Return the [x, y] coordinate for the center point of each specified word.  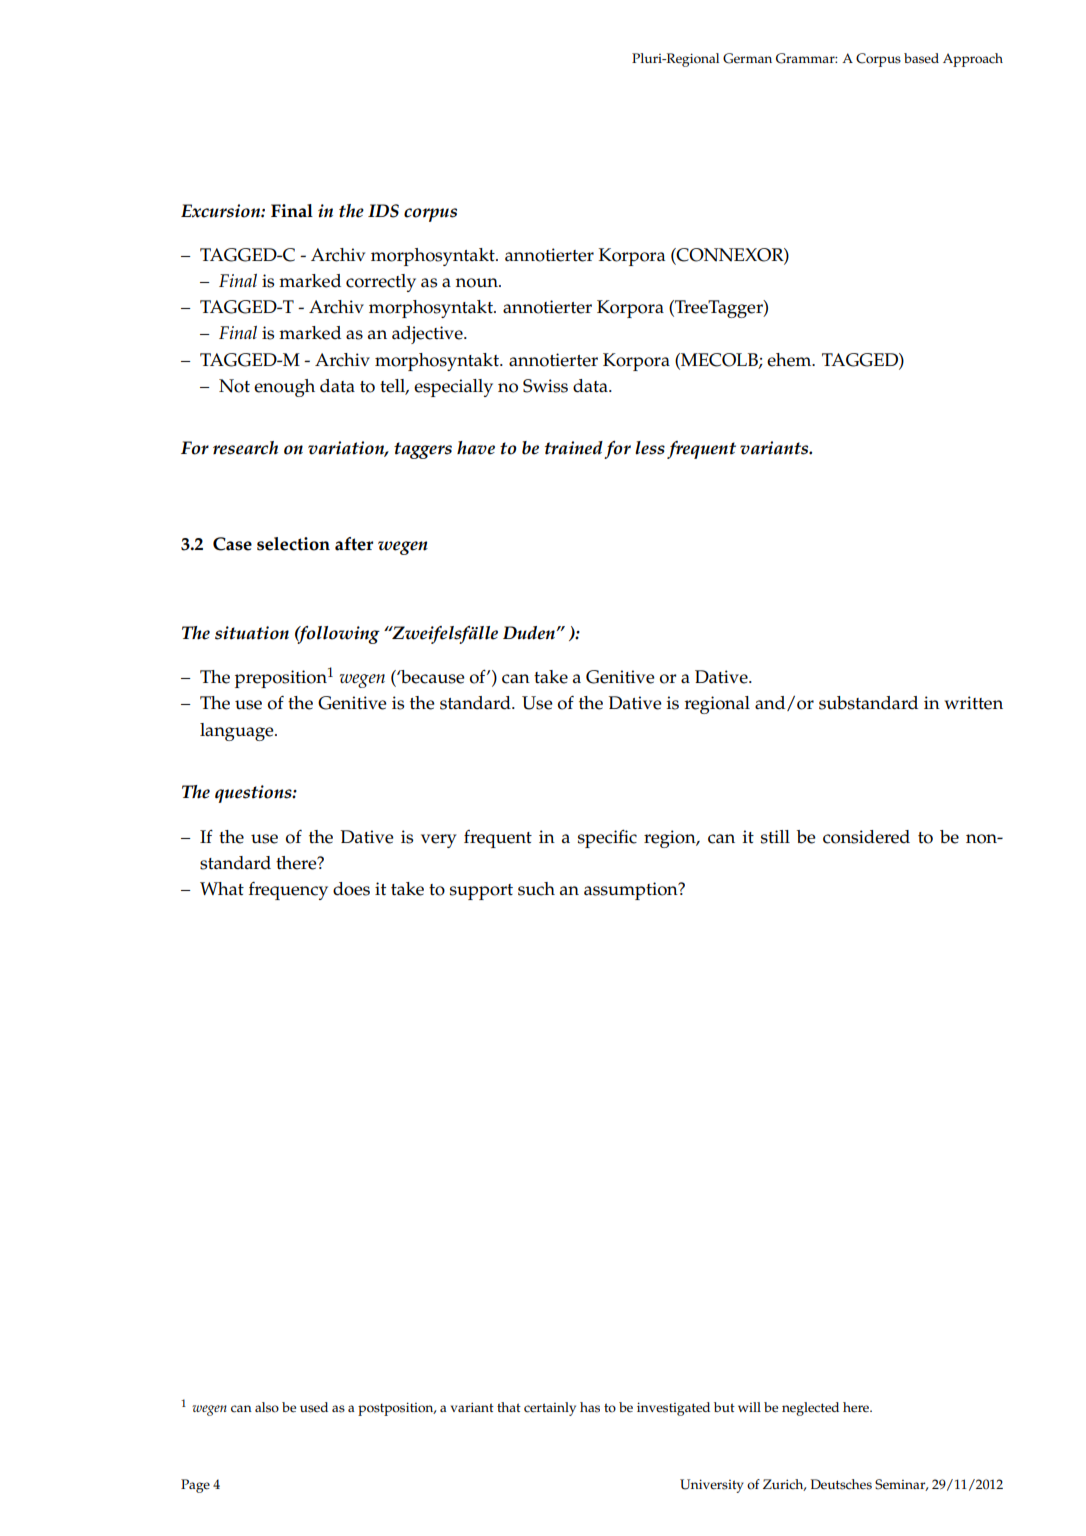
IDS [383, 211]
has [590, 1407]
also [267, 1407]
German [747, 58]
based [921, 58]
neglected [810, 1409]
